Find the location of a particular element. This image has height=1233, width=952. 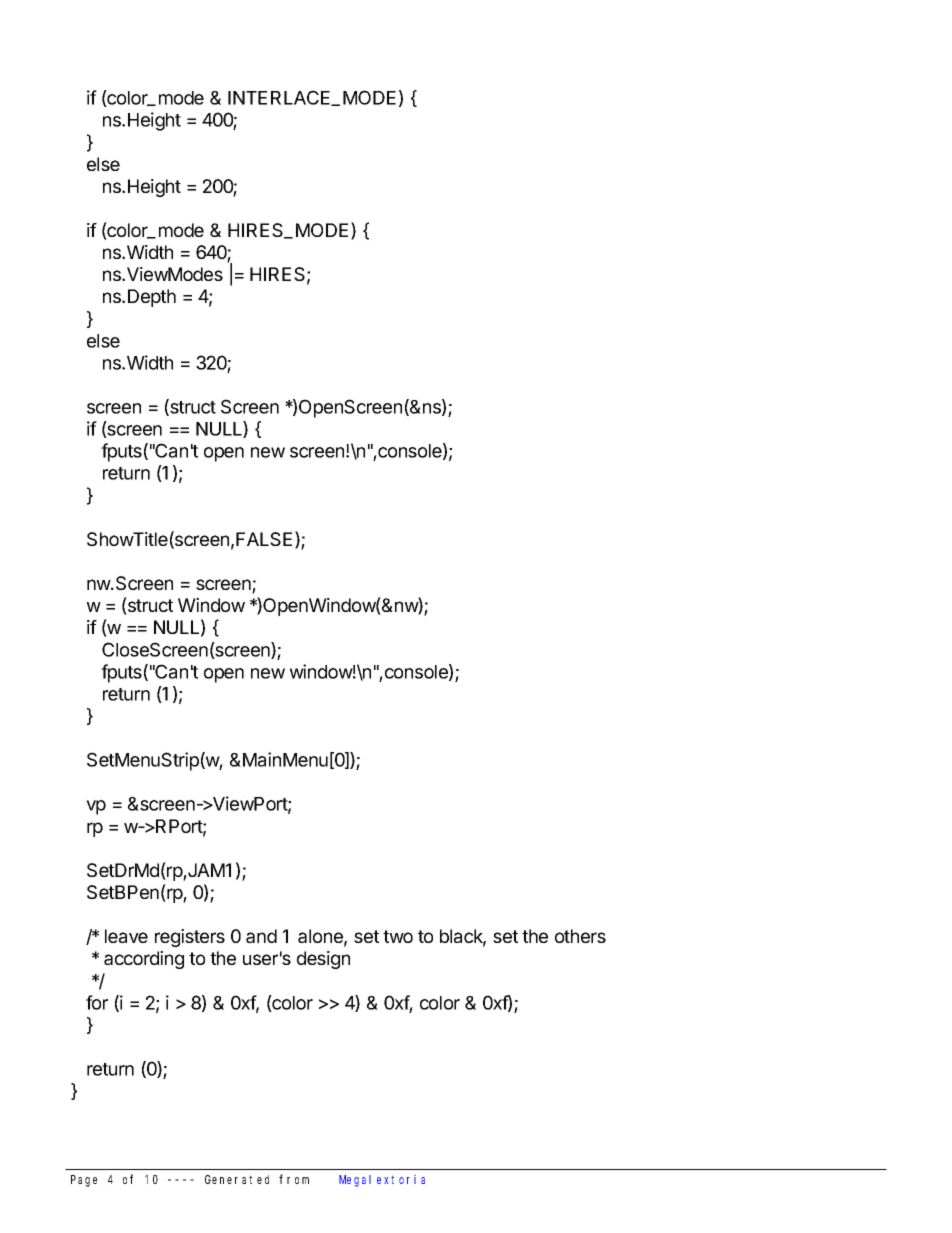

others is located at coordinates (580, 936).
